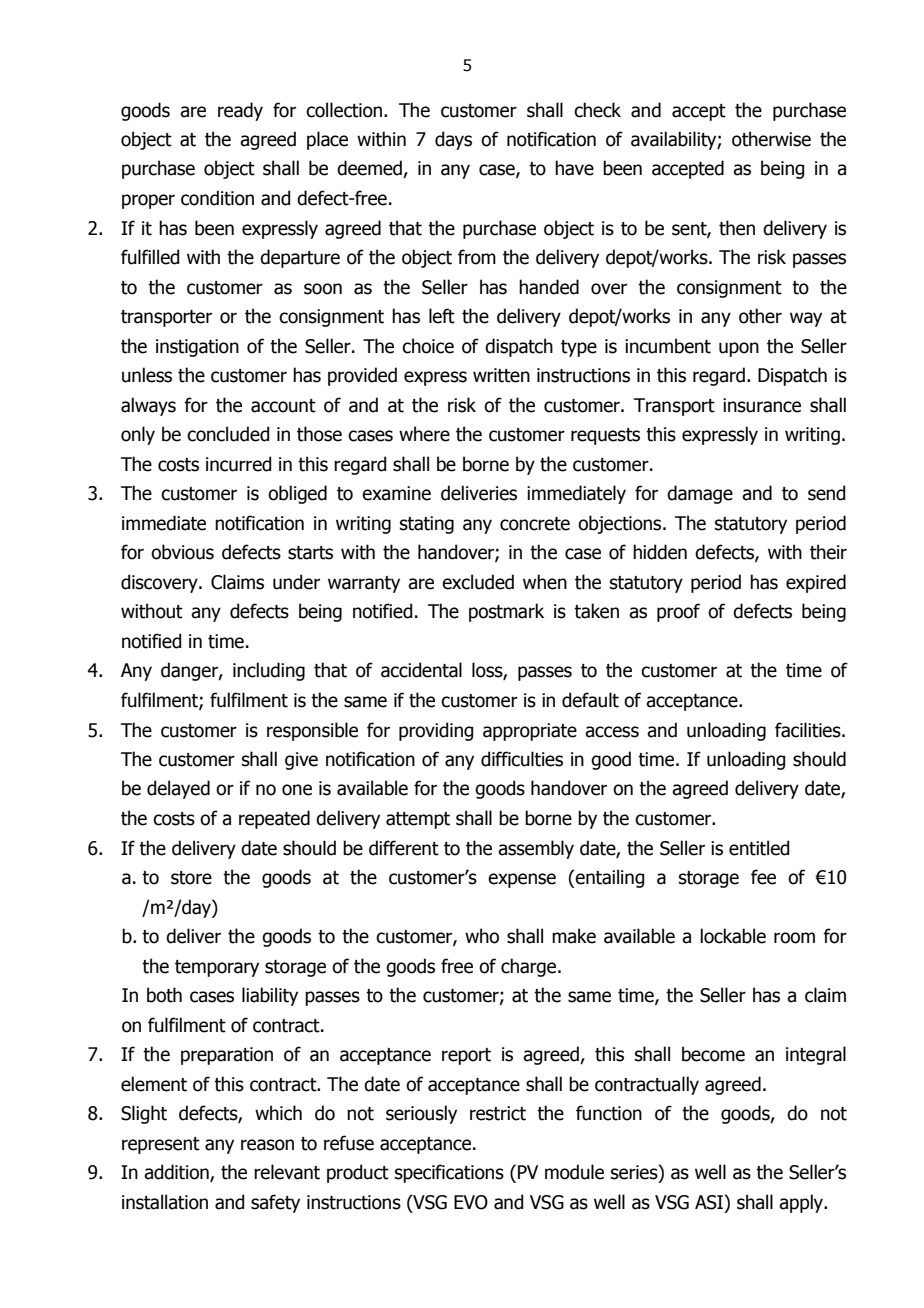  Describe the element at coordinates (177, 1173) in the document. I see `addition` at that location.
